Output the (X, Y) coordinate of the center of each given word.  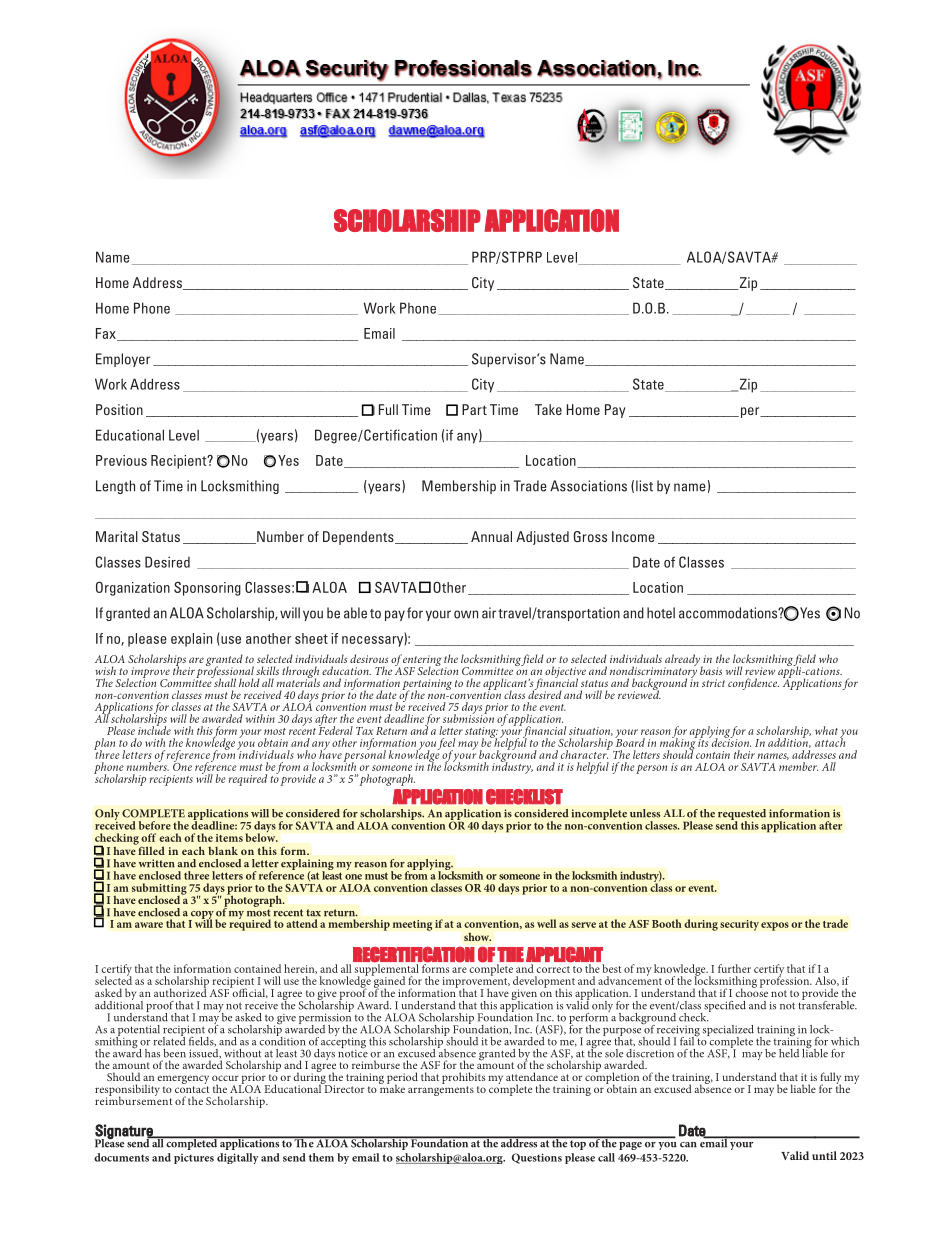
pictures (194, 1159)
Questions (537, 1158)
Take (548, 409)
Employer (123, 360)
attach (830, 741)
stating (481, 733)
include (154, 729)
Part (474, 409)
